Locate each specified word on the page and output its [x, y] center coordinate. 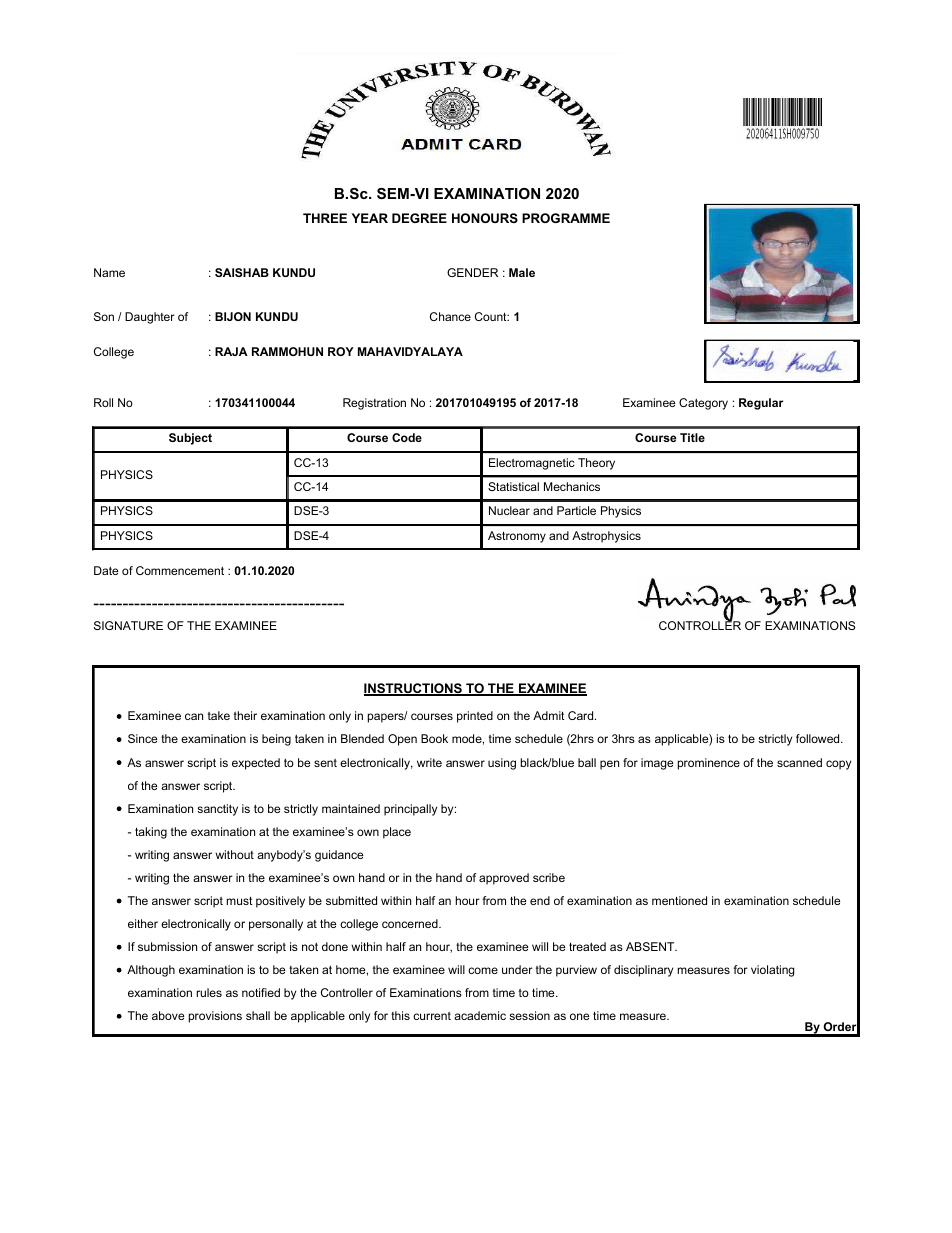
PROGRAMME [566, 218]
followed [819, 738]
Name [109, 272]
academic [480, 1015]
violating [772, 971]
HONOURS [485, 218]
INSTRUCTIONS [414, 689]
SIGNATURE [128, 625]
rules [209, 992]
